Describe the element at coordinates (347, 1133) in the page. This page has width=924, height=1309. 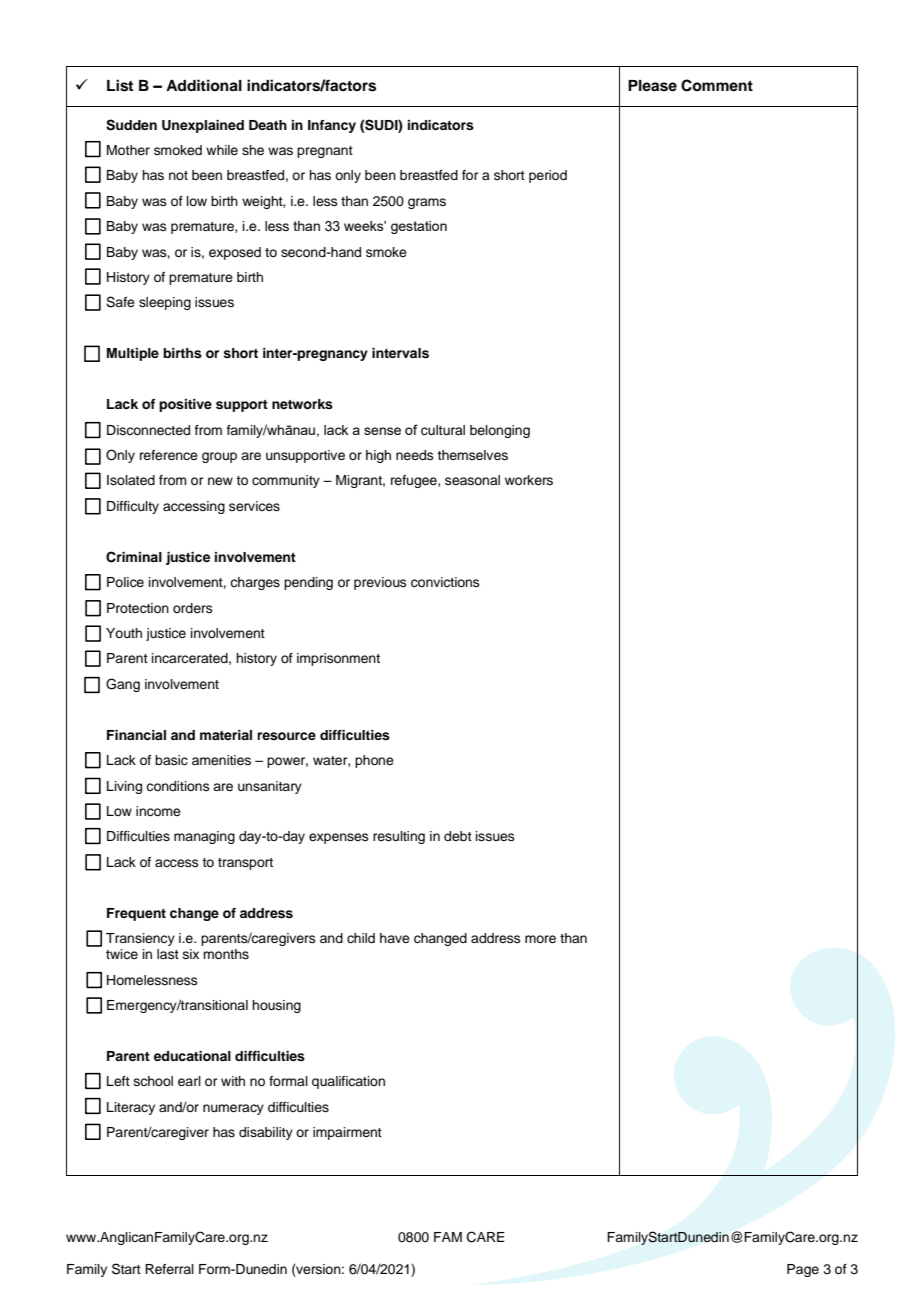
I see `impairment` at that location.
